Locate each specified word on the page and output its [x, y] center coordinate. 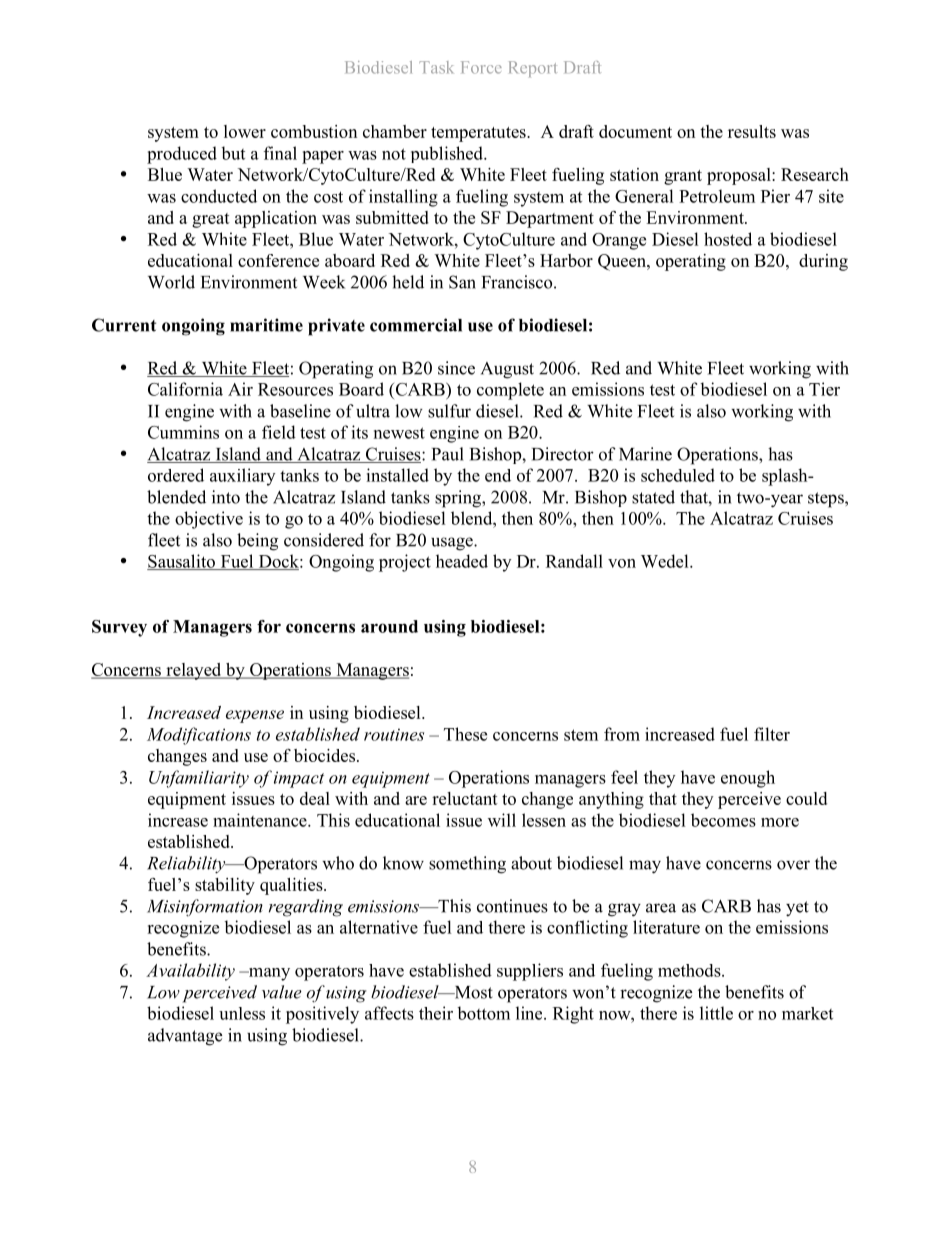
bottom [483, 1013]
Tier [824, 389]
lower [245, 131]
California [185, 389]
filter [772, 734]
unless [242, 1013]
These [465, 734]
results [752, 131]
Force [481, 67]
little [716, 1013]
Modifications [199, 736]
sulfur [449, 411]
